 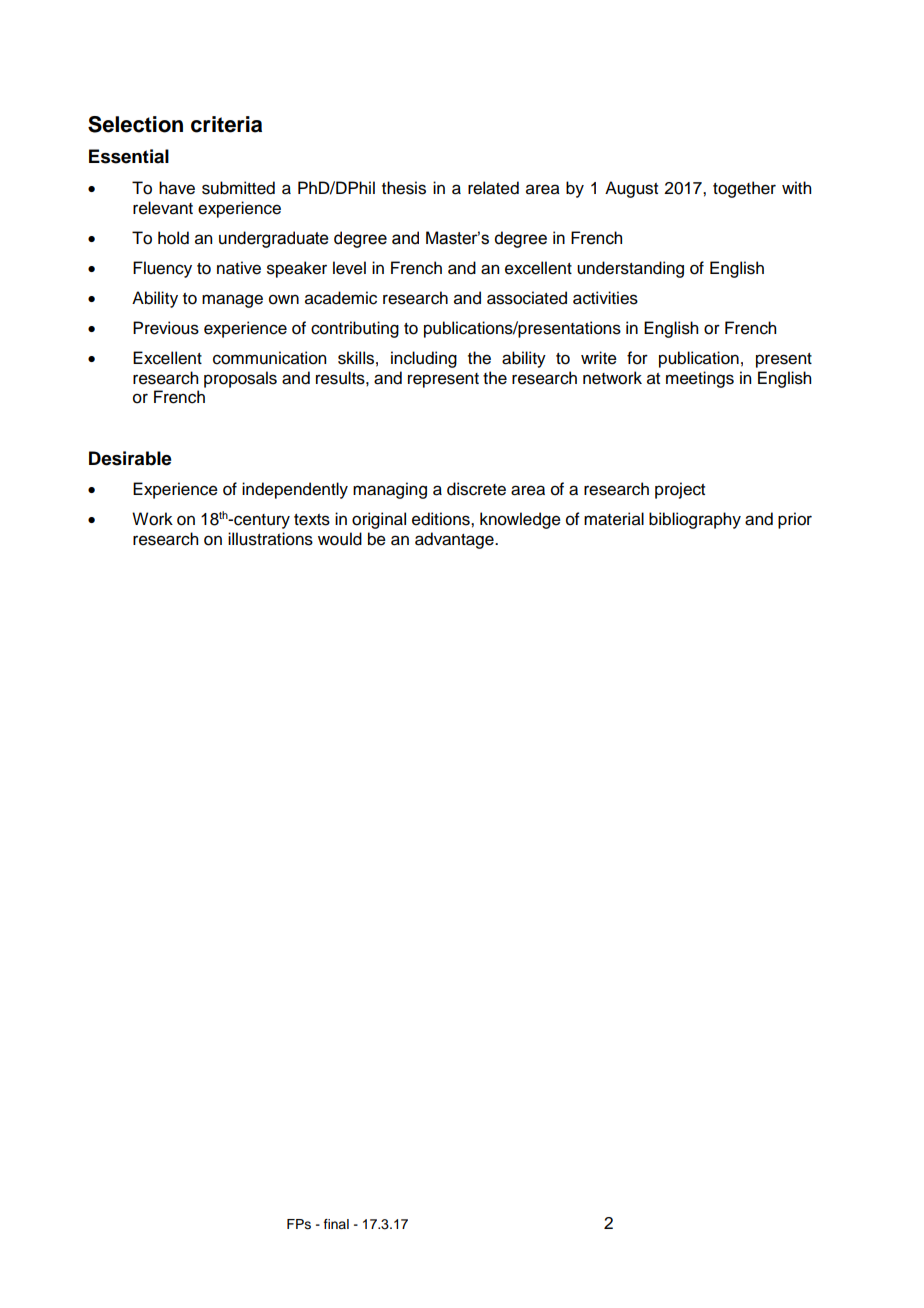 What do you see at coordinates (336, 1224) in the screenshot?
I see `final` at bounding box center [336, 1224].
